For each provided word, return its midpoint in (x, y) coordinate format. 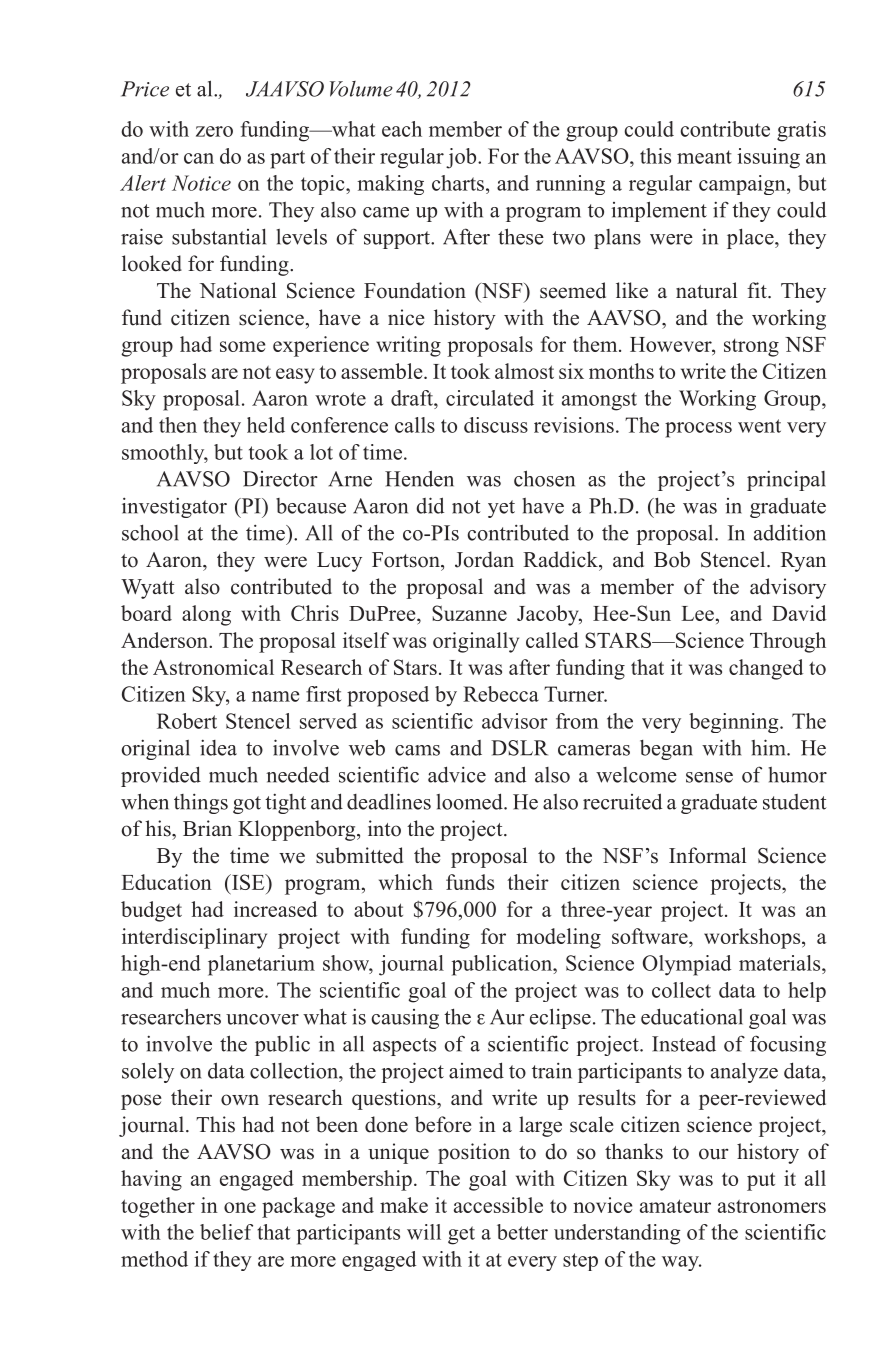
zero (214, 131)
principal (786, 480)
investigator (174, 507)
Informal (707, 855)
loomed (471, 801)
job (462, 158)
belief (226, 1232)
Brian (207, 828)
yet (501, 509)
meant (704, 157)
